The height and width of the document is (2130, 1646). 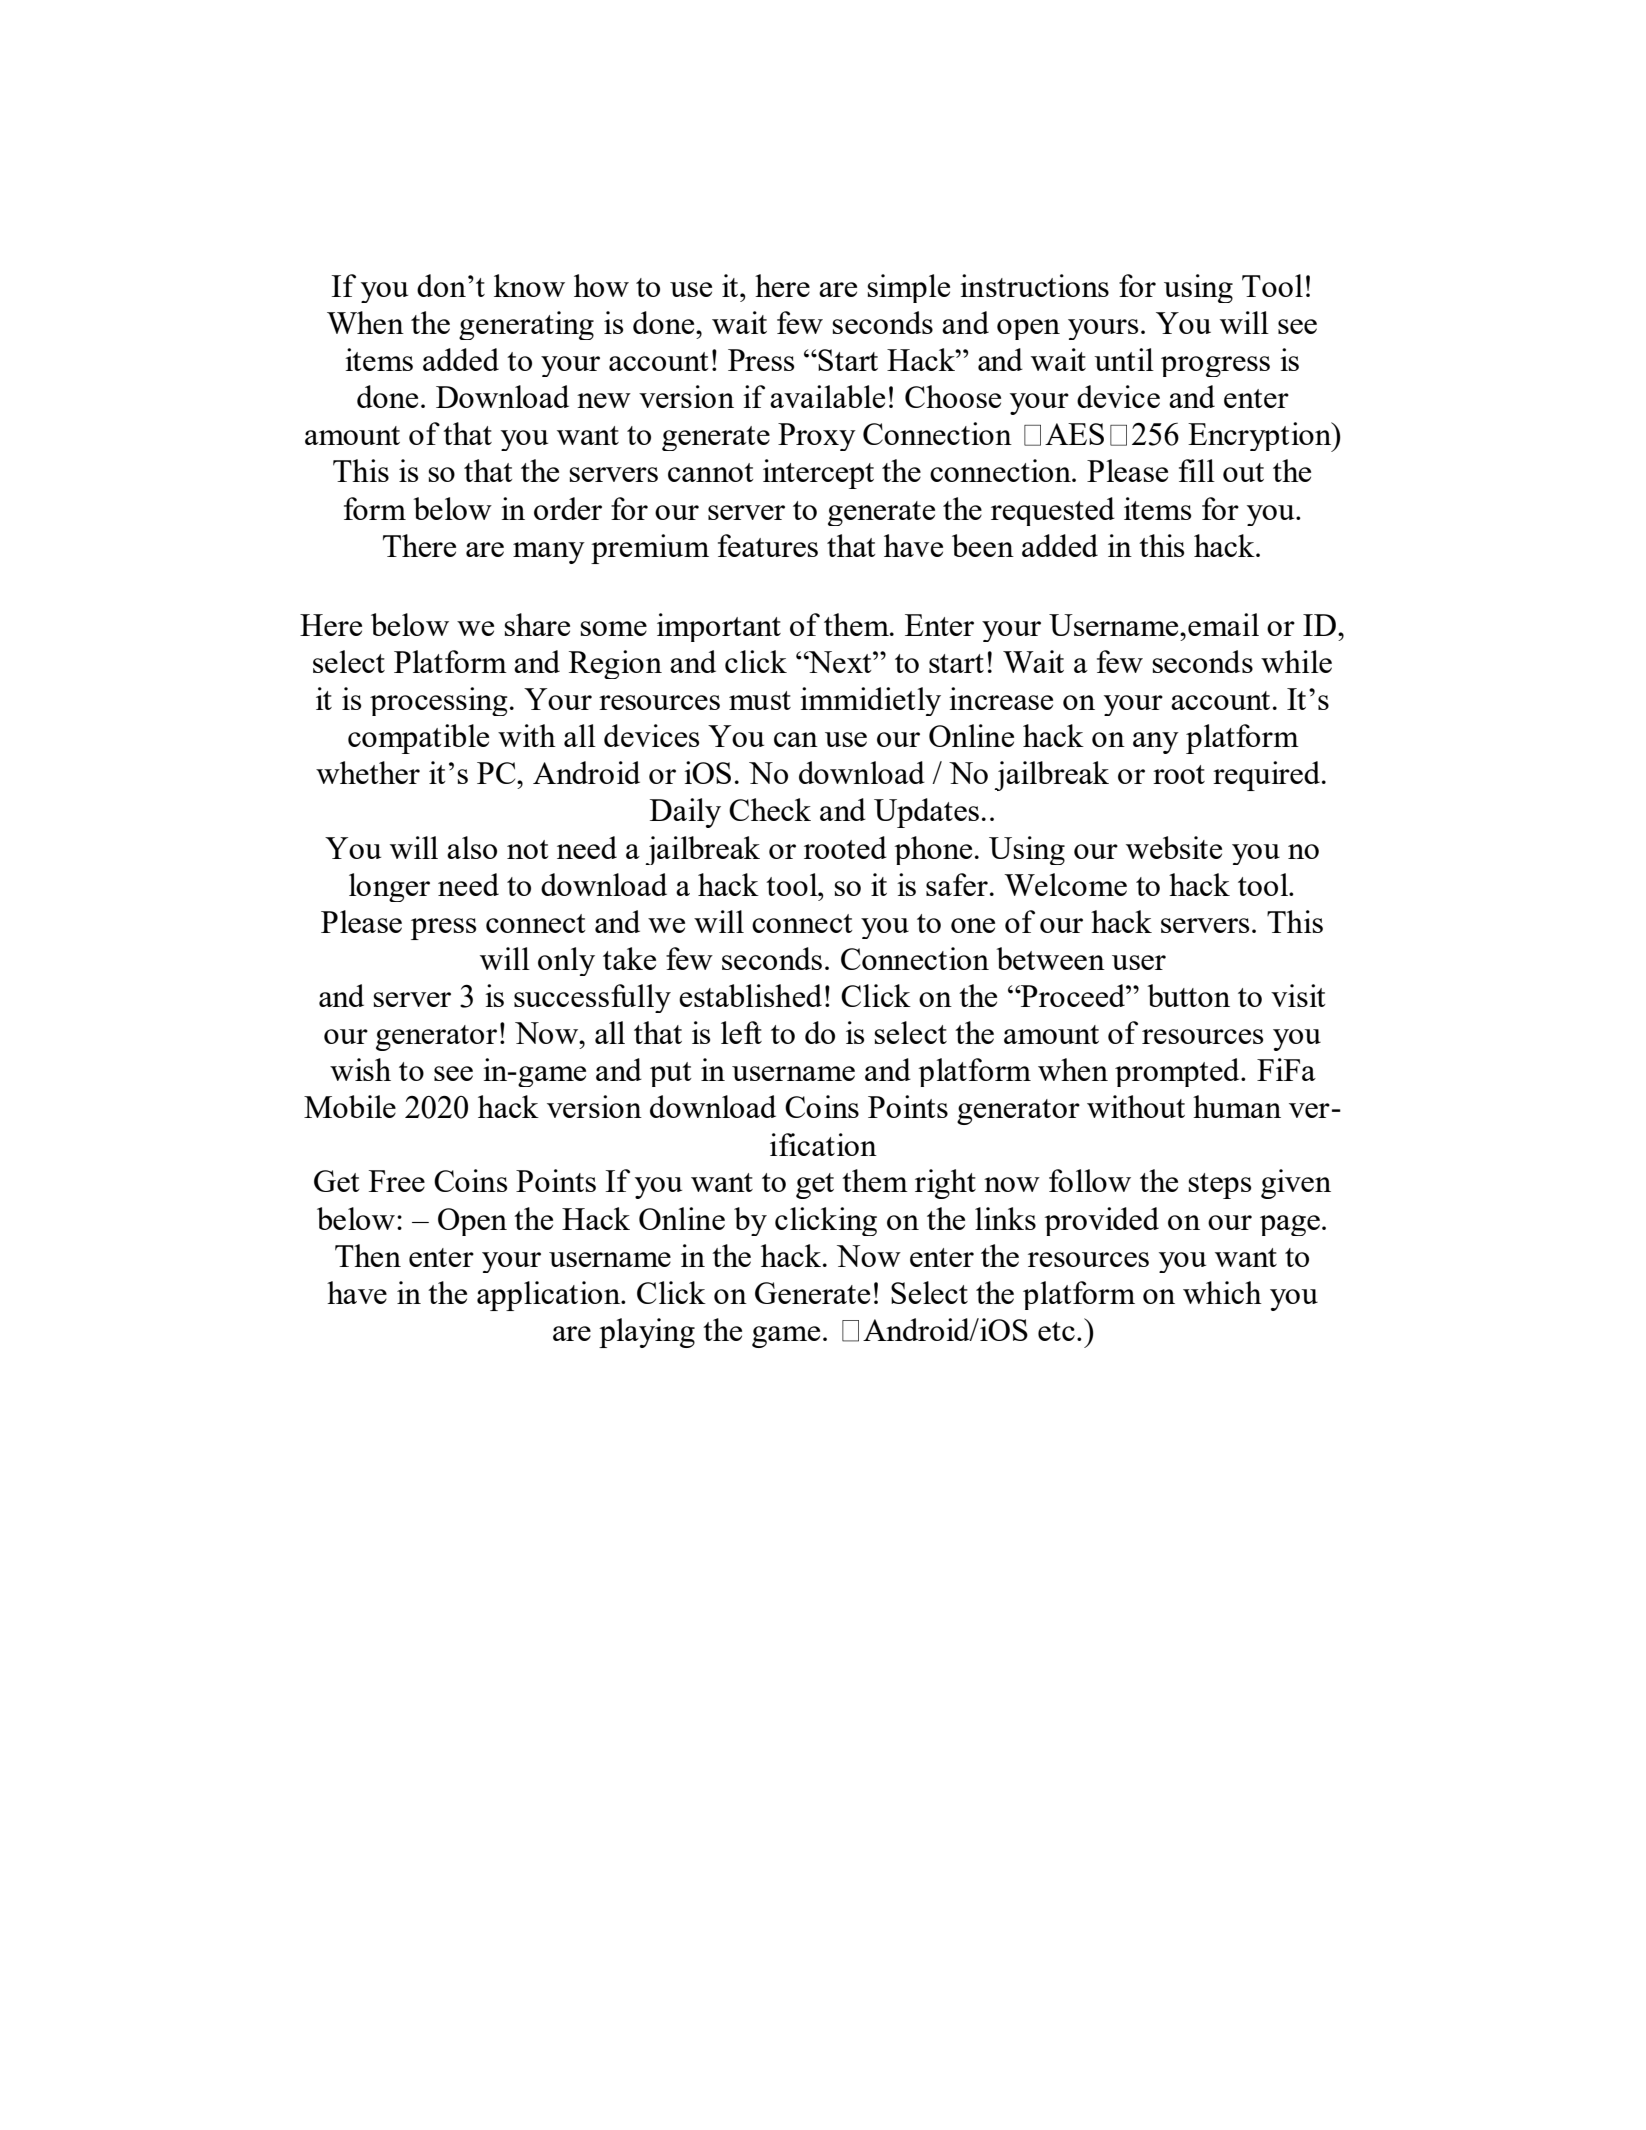 What do you see at coordinates (750, 995) in the document?
I see `established` at bounding box center [750, 995].
